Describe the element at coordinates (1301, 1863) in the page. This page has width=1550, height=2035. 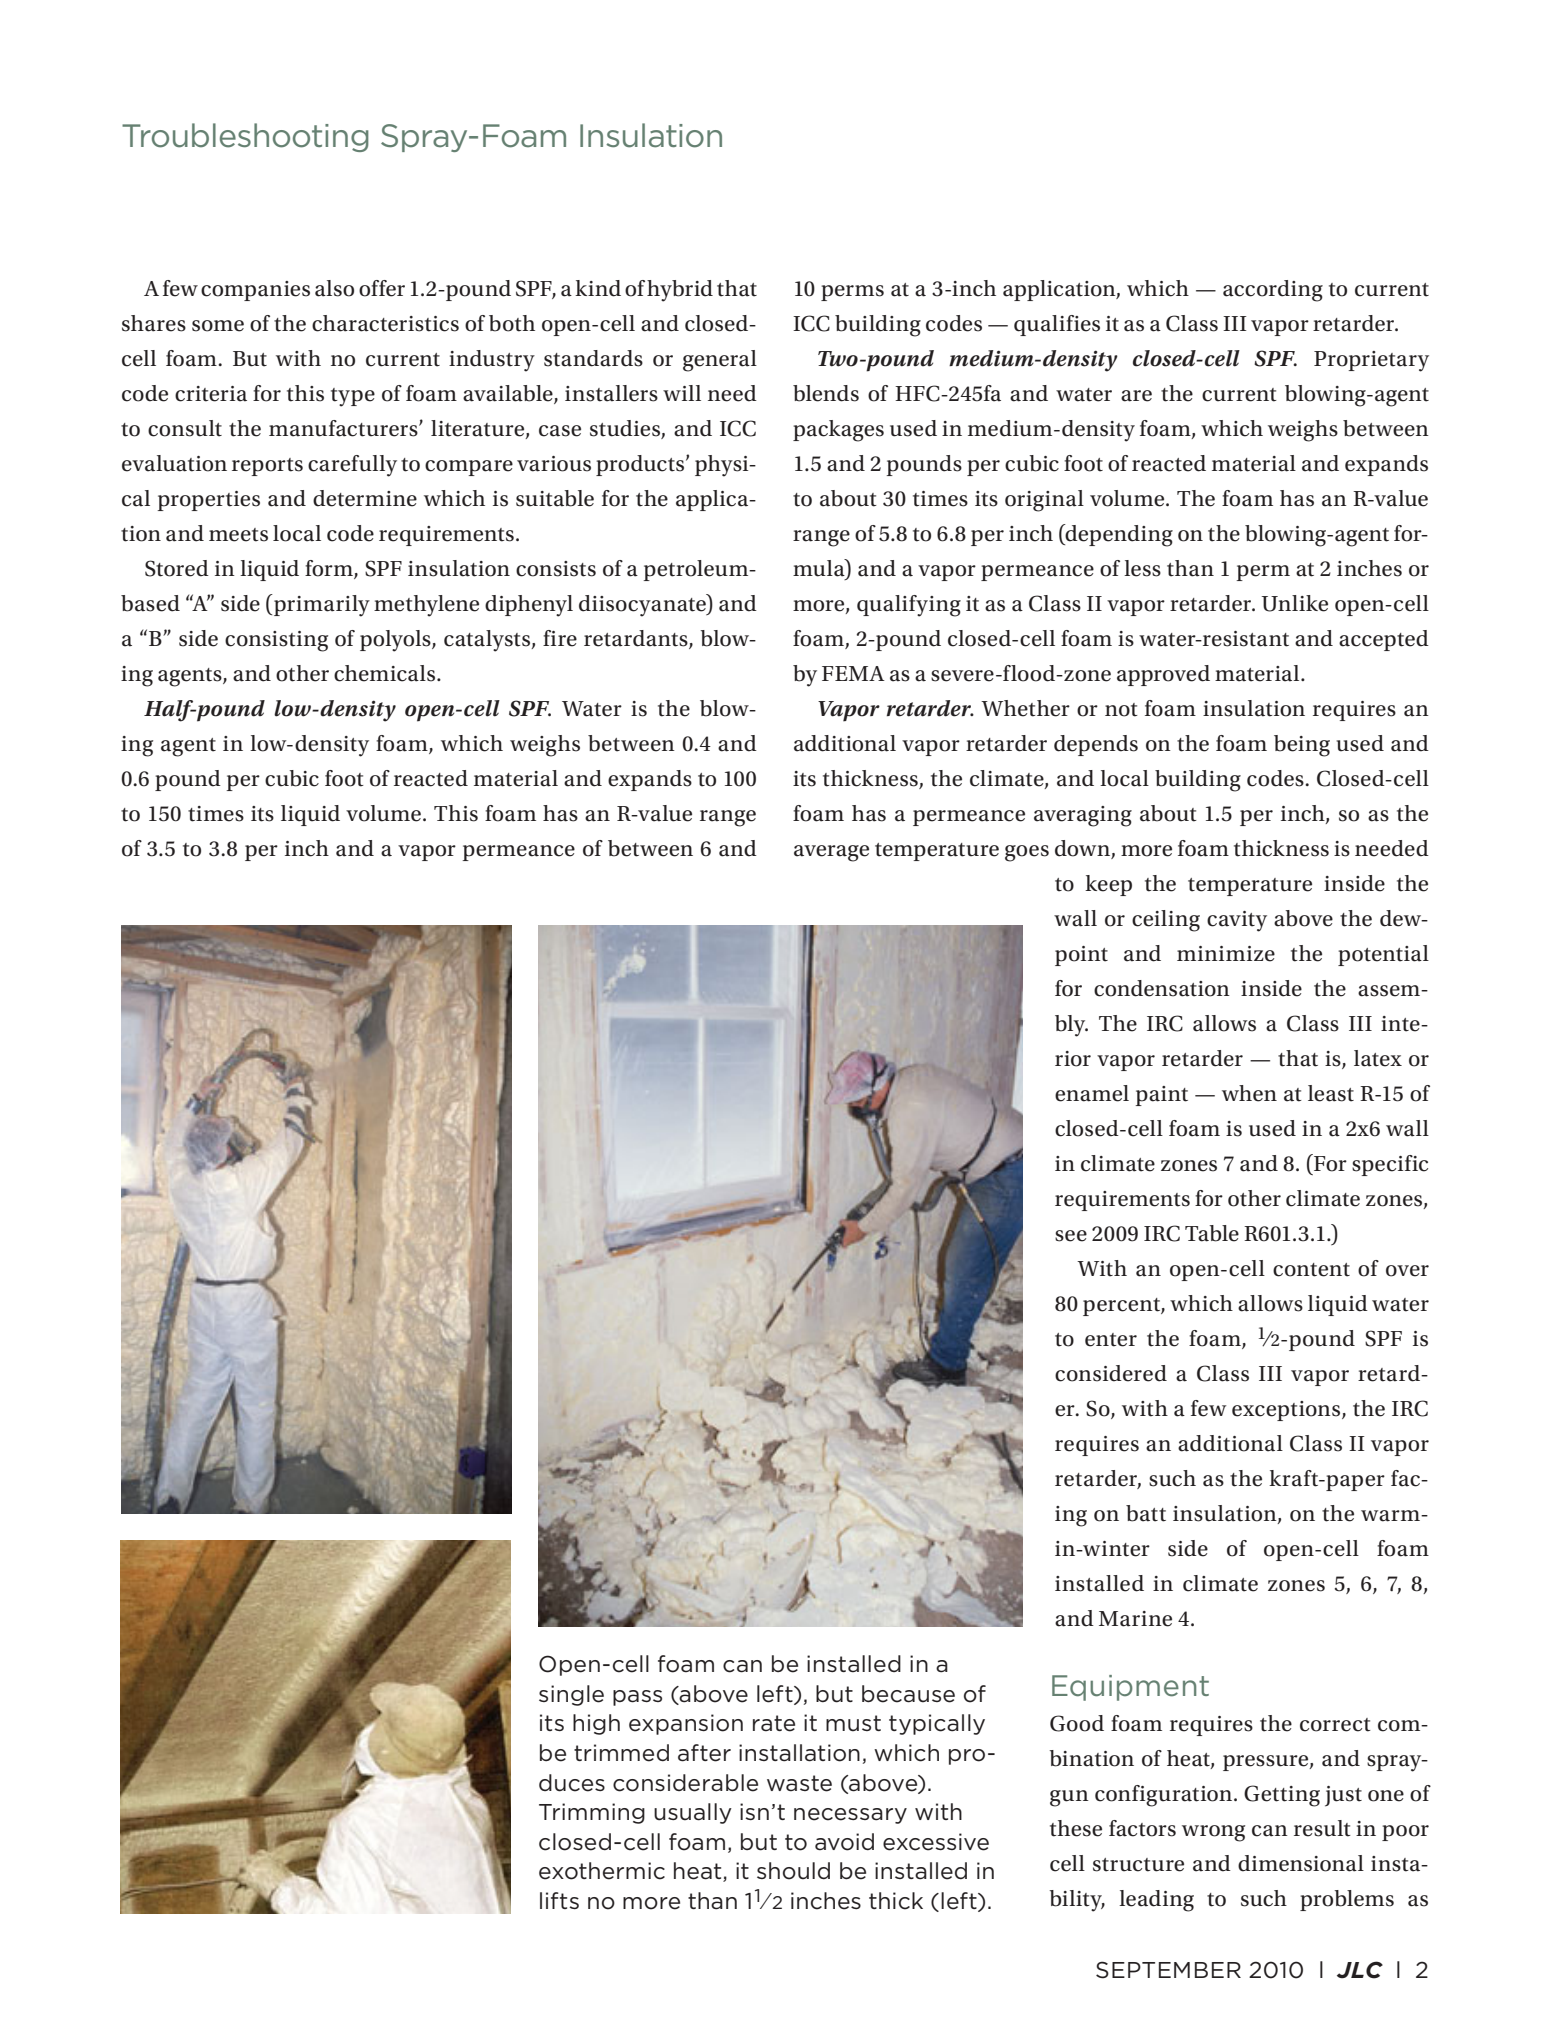
I see `dimensional` at that location.
